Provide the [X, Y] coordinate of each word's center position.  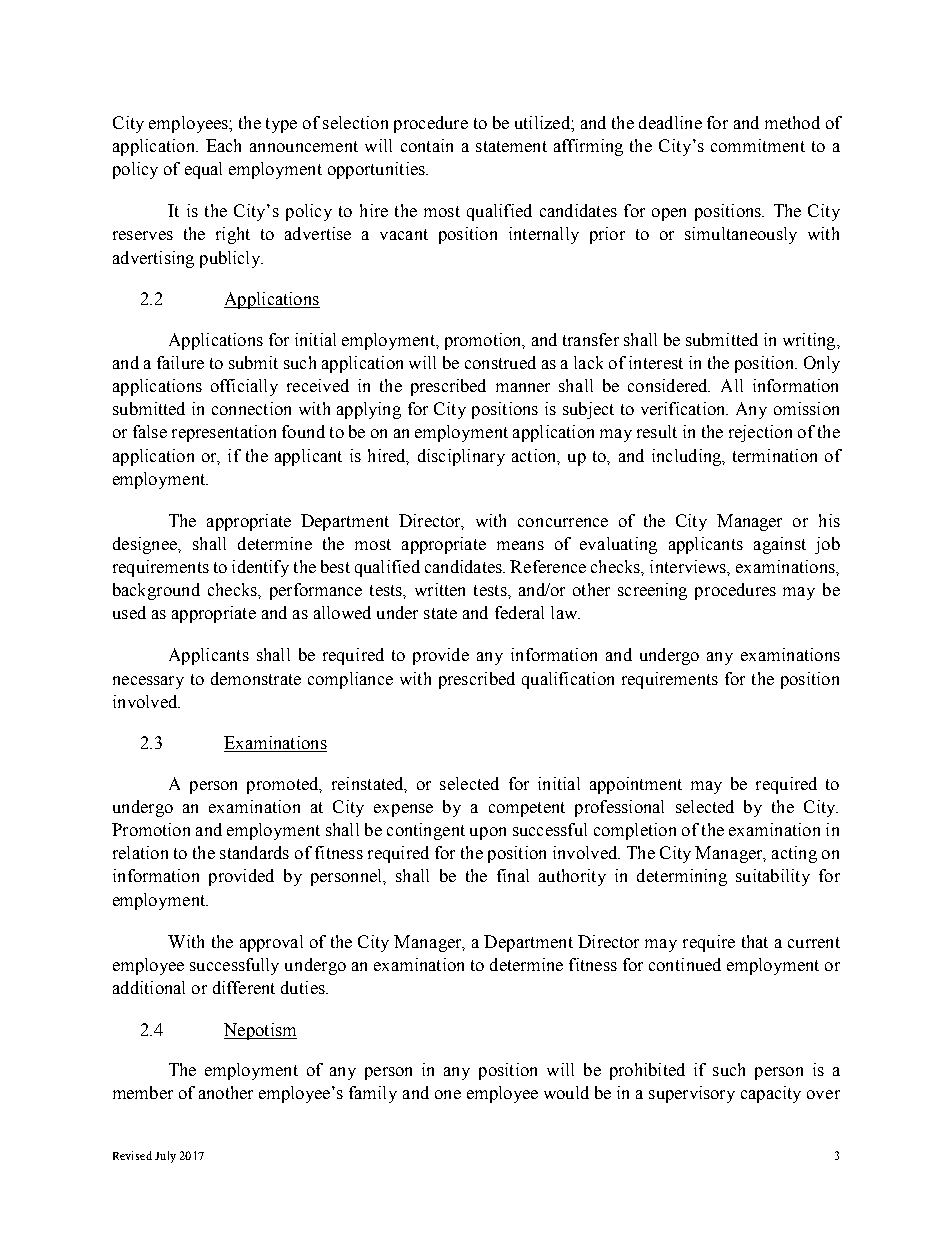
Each [223, 145]
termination [775, 455]
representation [224, 433]
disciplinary [461, 457]
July [165, 1157]
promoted [284, 785]
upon [488, 833]
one [448, 1094]
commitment [758, 145]
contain [427, 145]
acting [794, 854]
